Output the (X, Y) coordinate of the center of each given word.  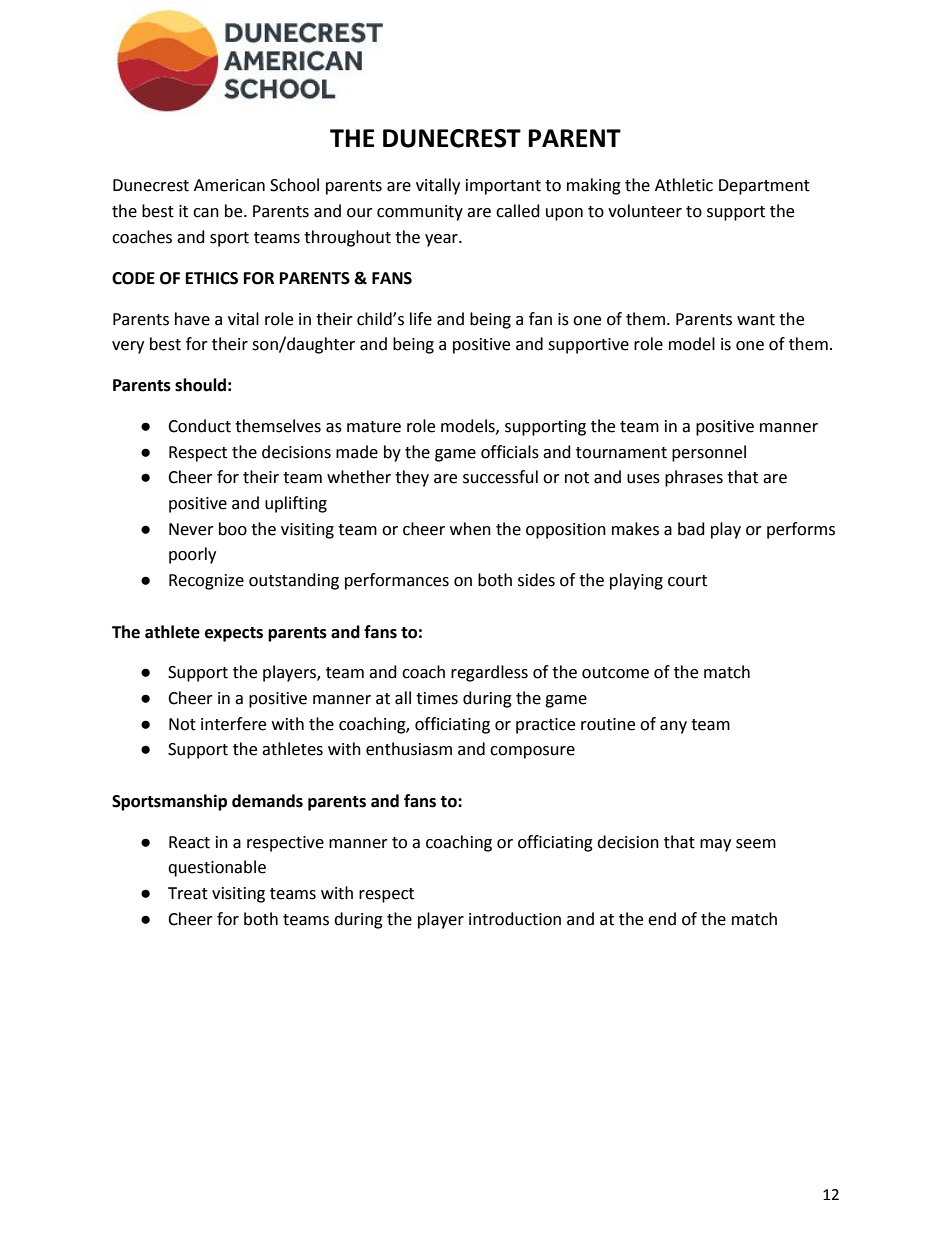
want (756, 320)
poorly (192, 555)
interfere (233, 724)
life (421, 319)
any (673, 727)
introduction (515, 919)
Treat (188, 893)
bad (691, 529)
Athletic (684, 185)
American (229, 185)
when (470, 529)
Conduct (199, 426)
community (420, 213)
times (437, 698)
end (662, 919)
